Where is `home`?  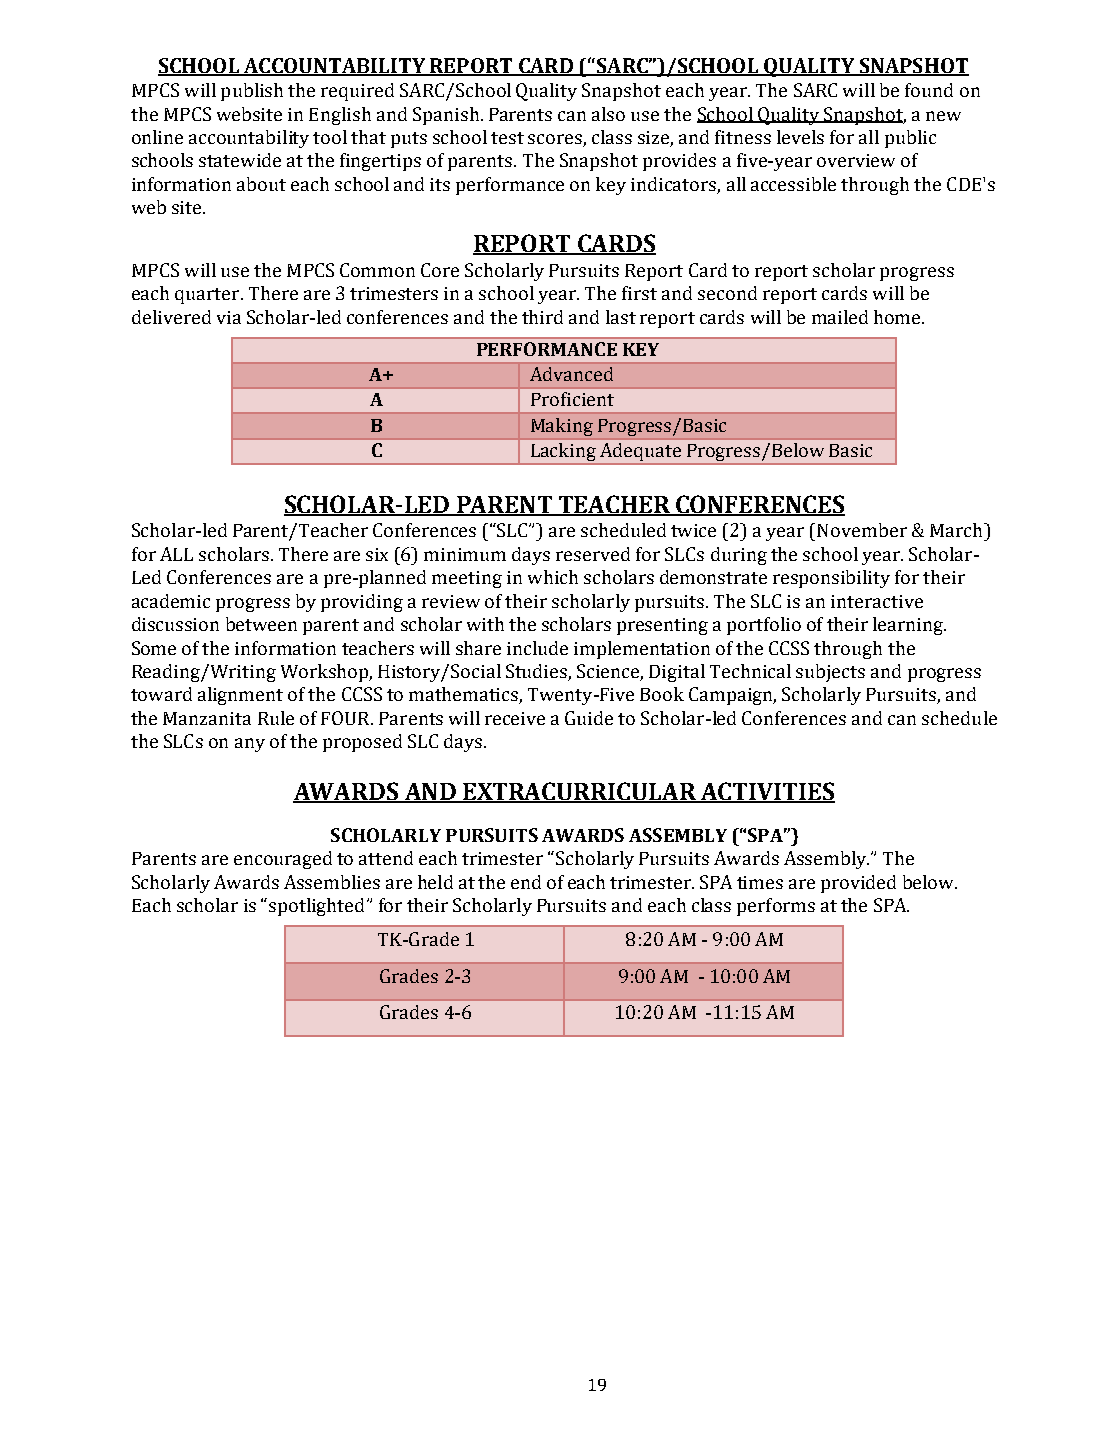 home is located at coordinates (898, 317).
